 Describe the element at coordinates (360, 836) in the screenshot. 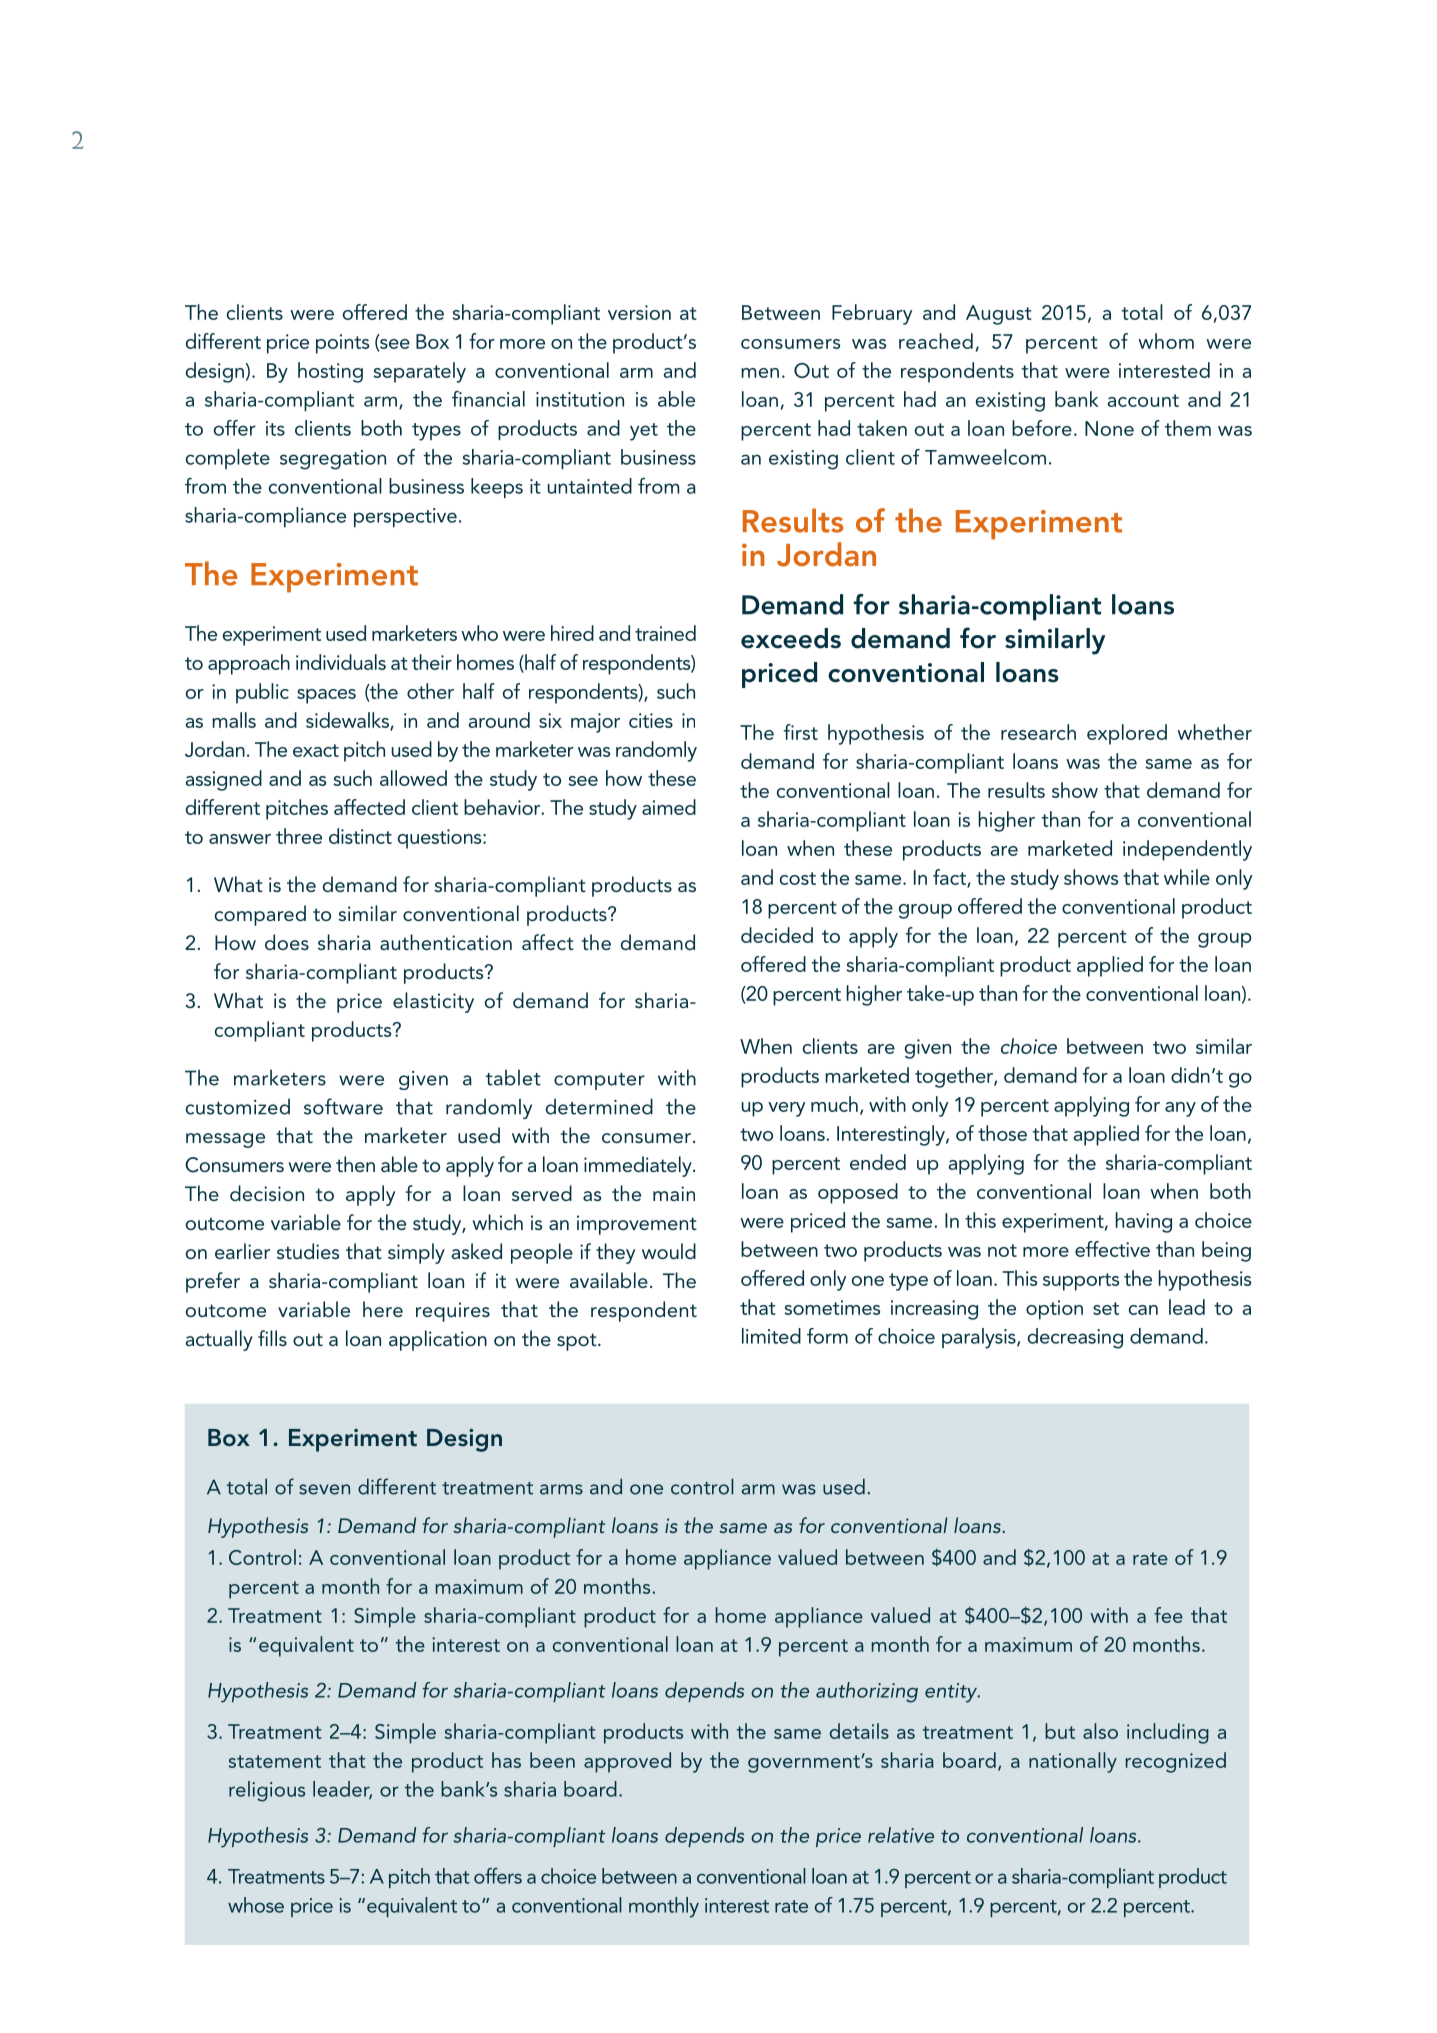

I see `distinct` at that location.
